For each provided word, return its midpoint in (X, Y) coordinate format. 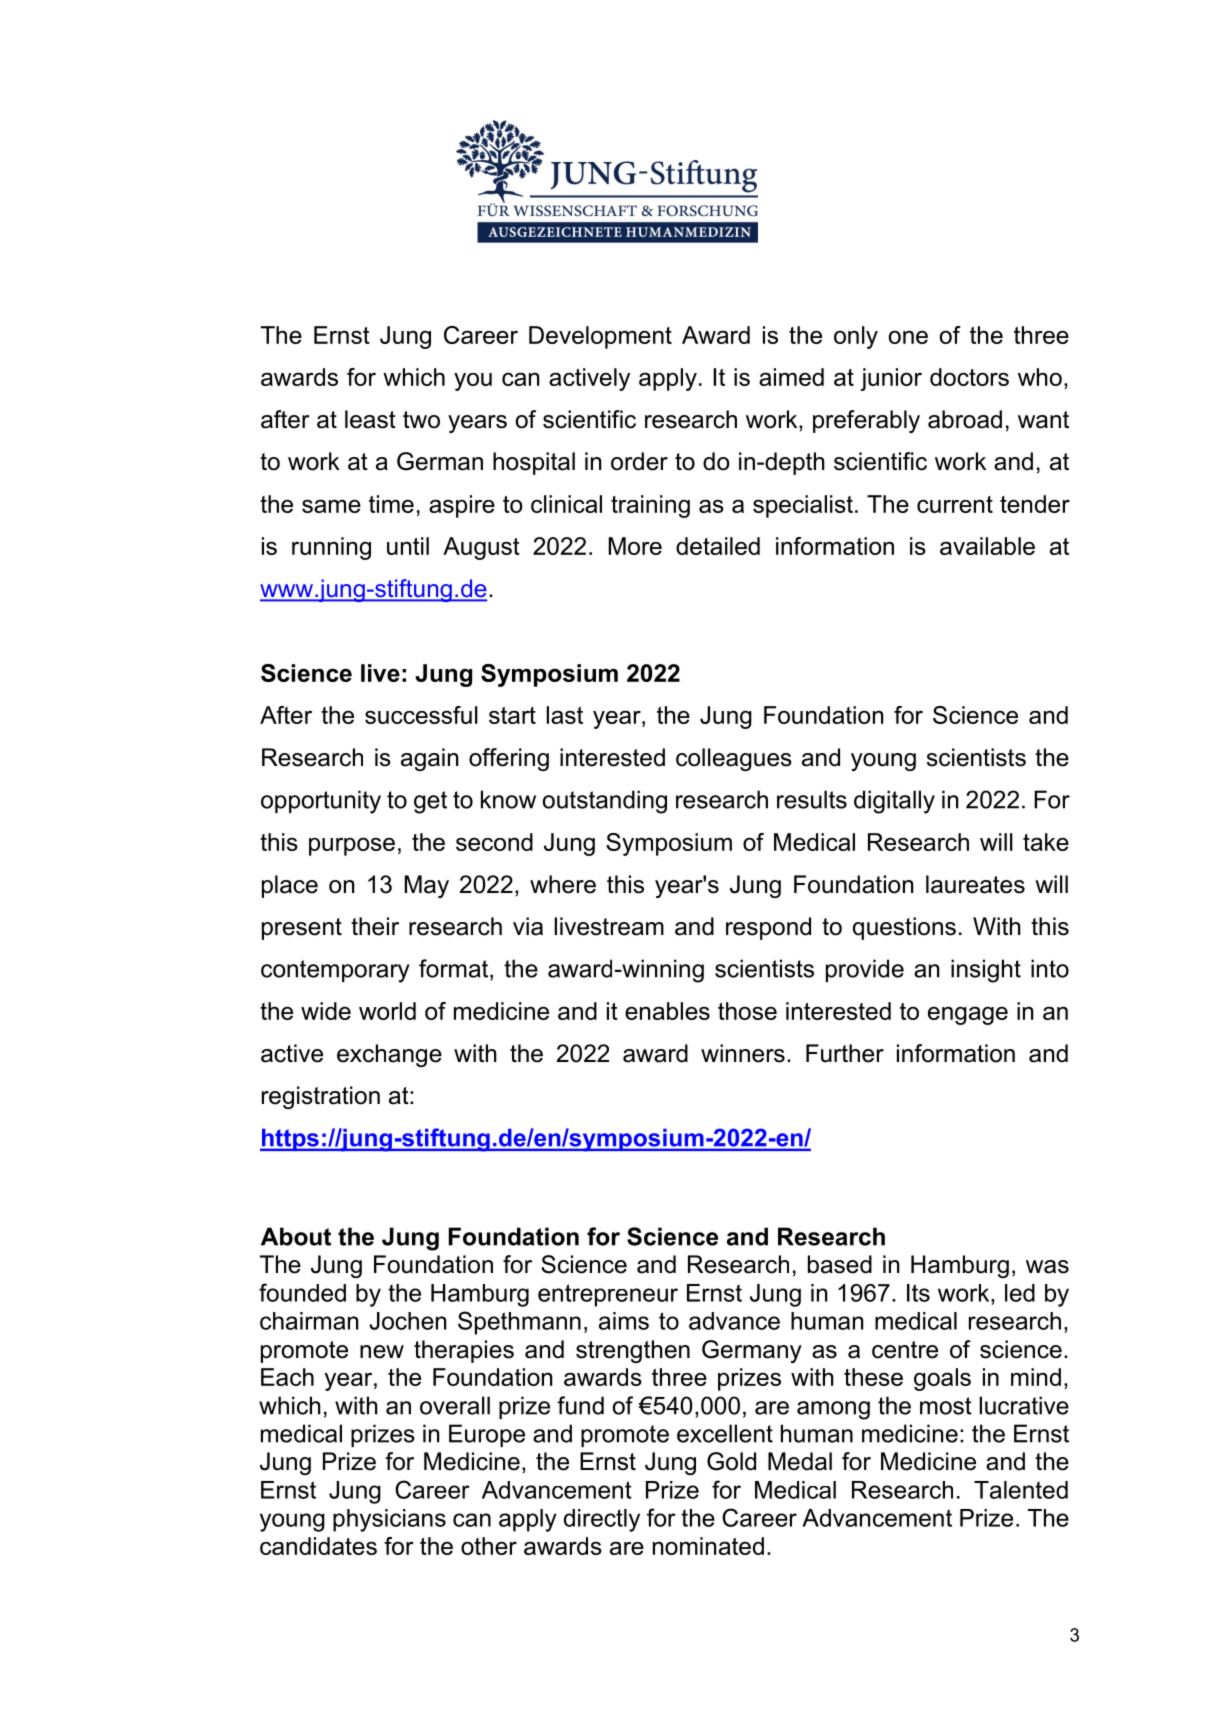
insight (986, 971)
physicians (389, 1520)
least (370, 419)
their (375, 926)
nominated (708, 1546)
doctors (969, 377)
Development (600, 337)
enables (667, 1011)
